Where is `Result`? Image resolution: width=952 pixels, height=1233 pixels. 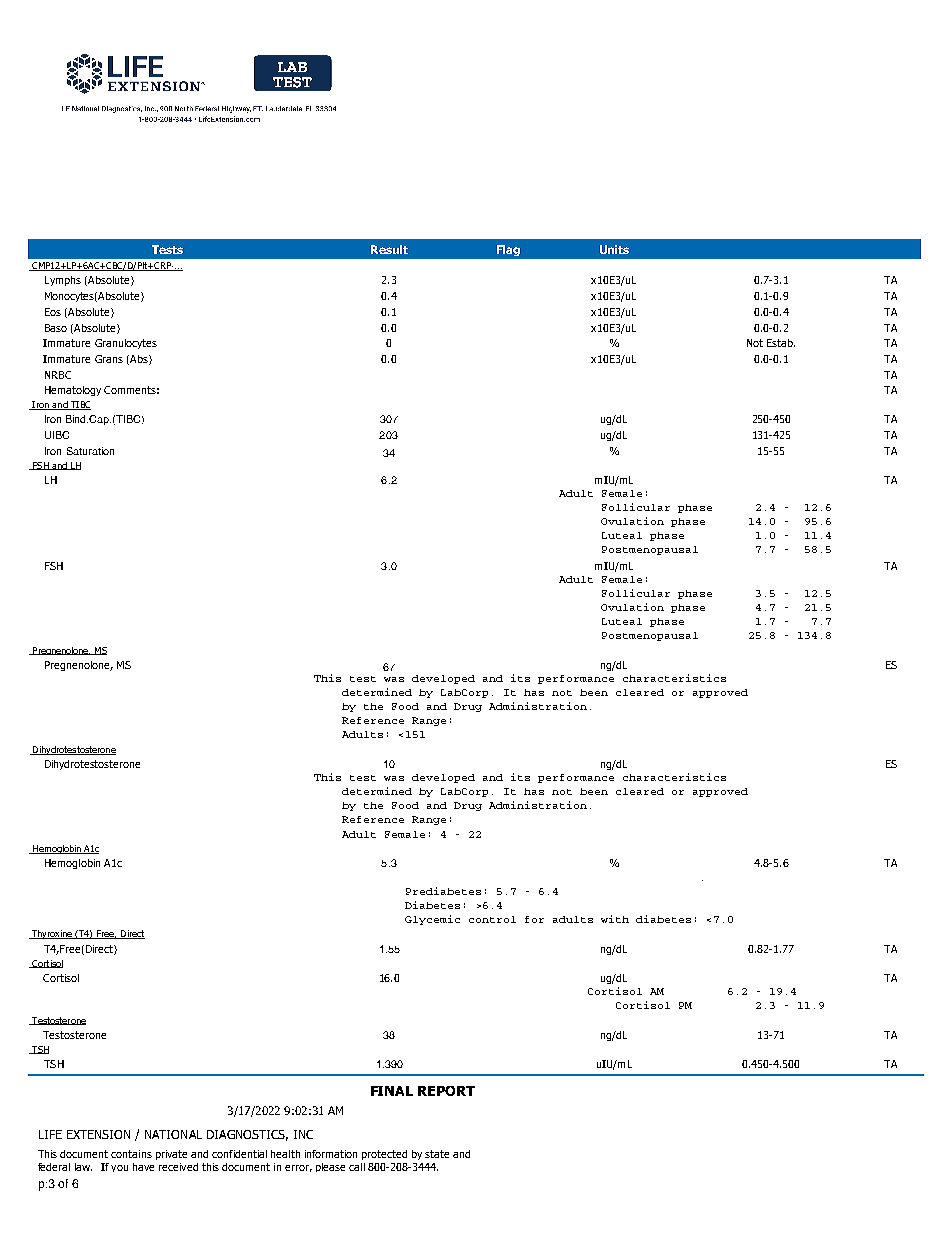 Result is located at coordinates (389, 249).
